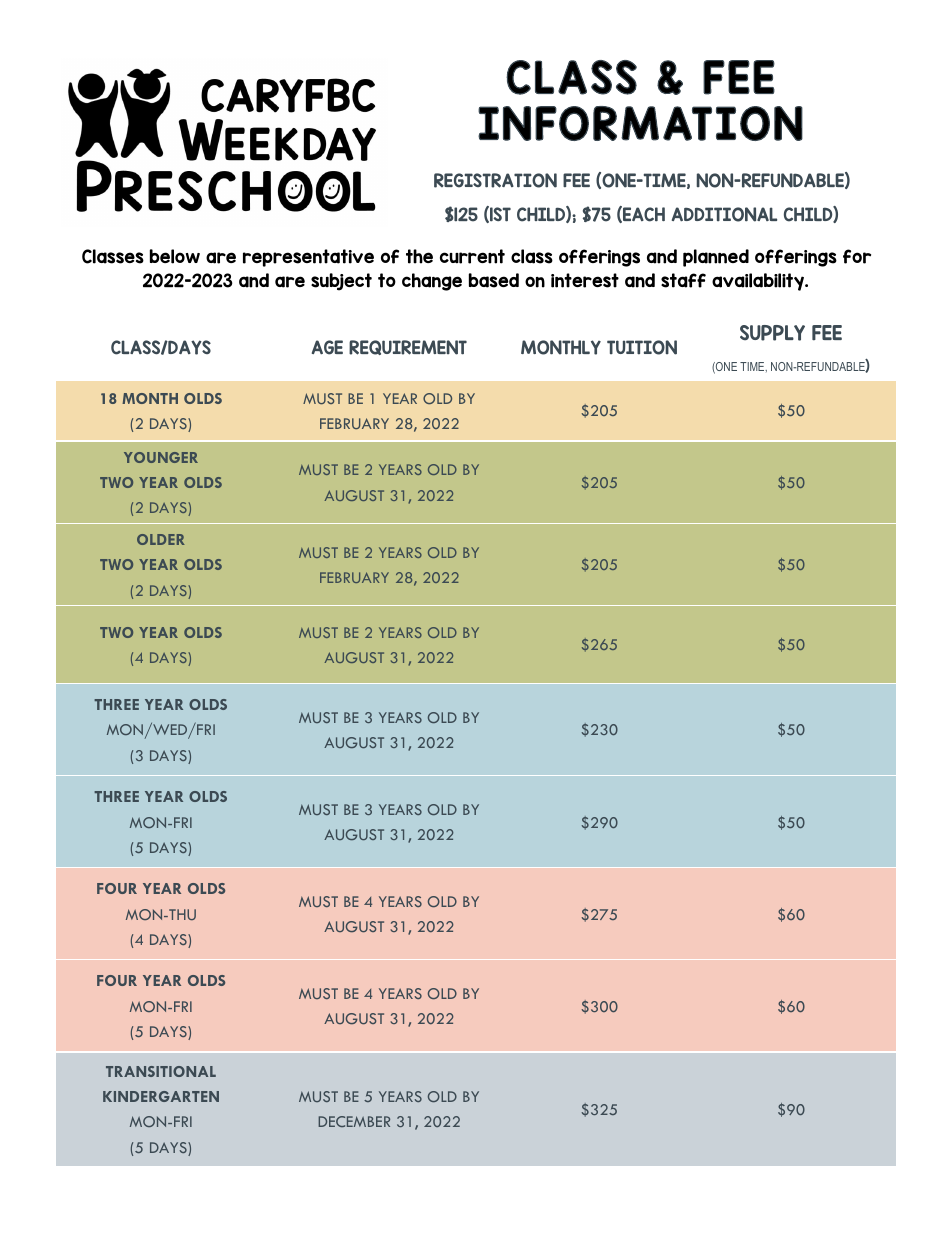 This screenshot has height=1233, width=952. I want to click on representative, so click(308, 258).
